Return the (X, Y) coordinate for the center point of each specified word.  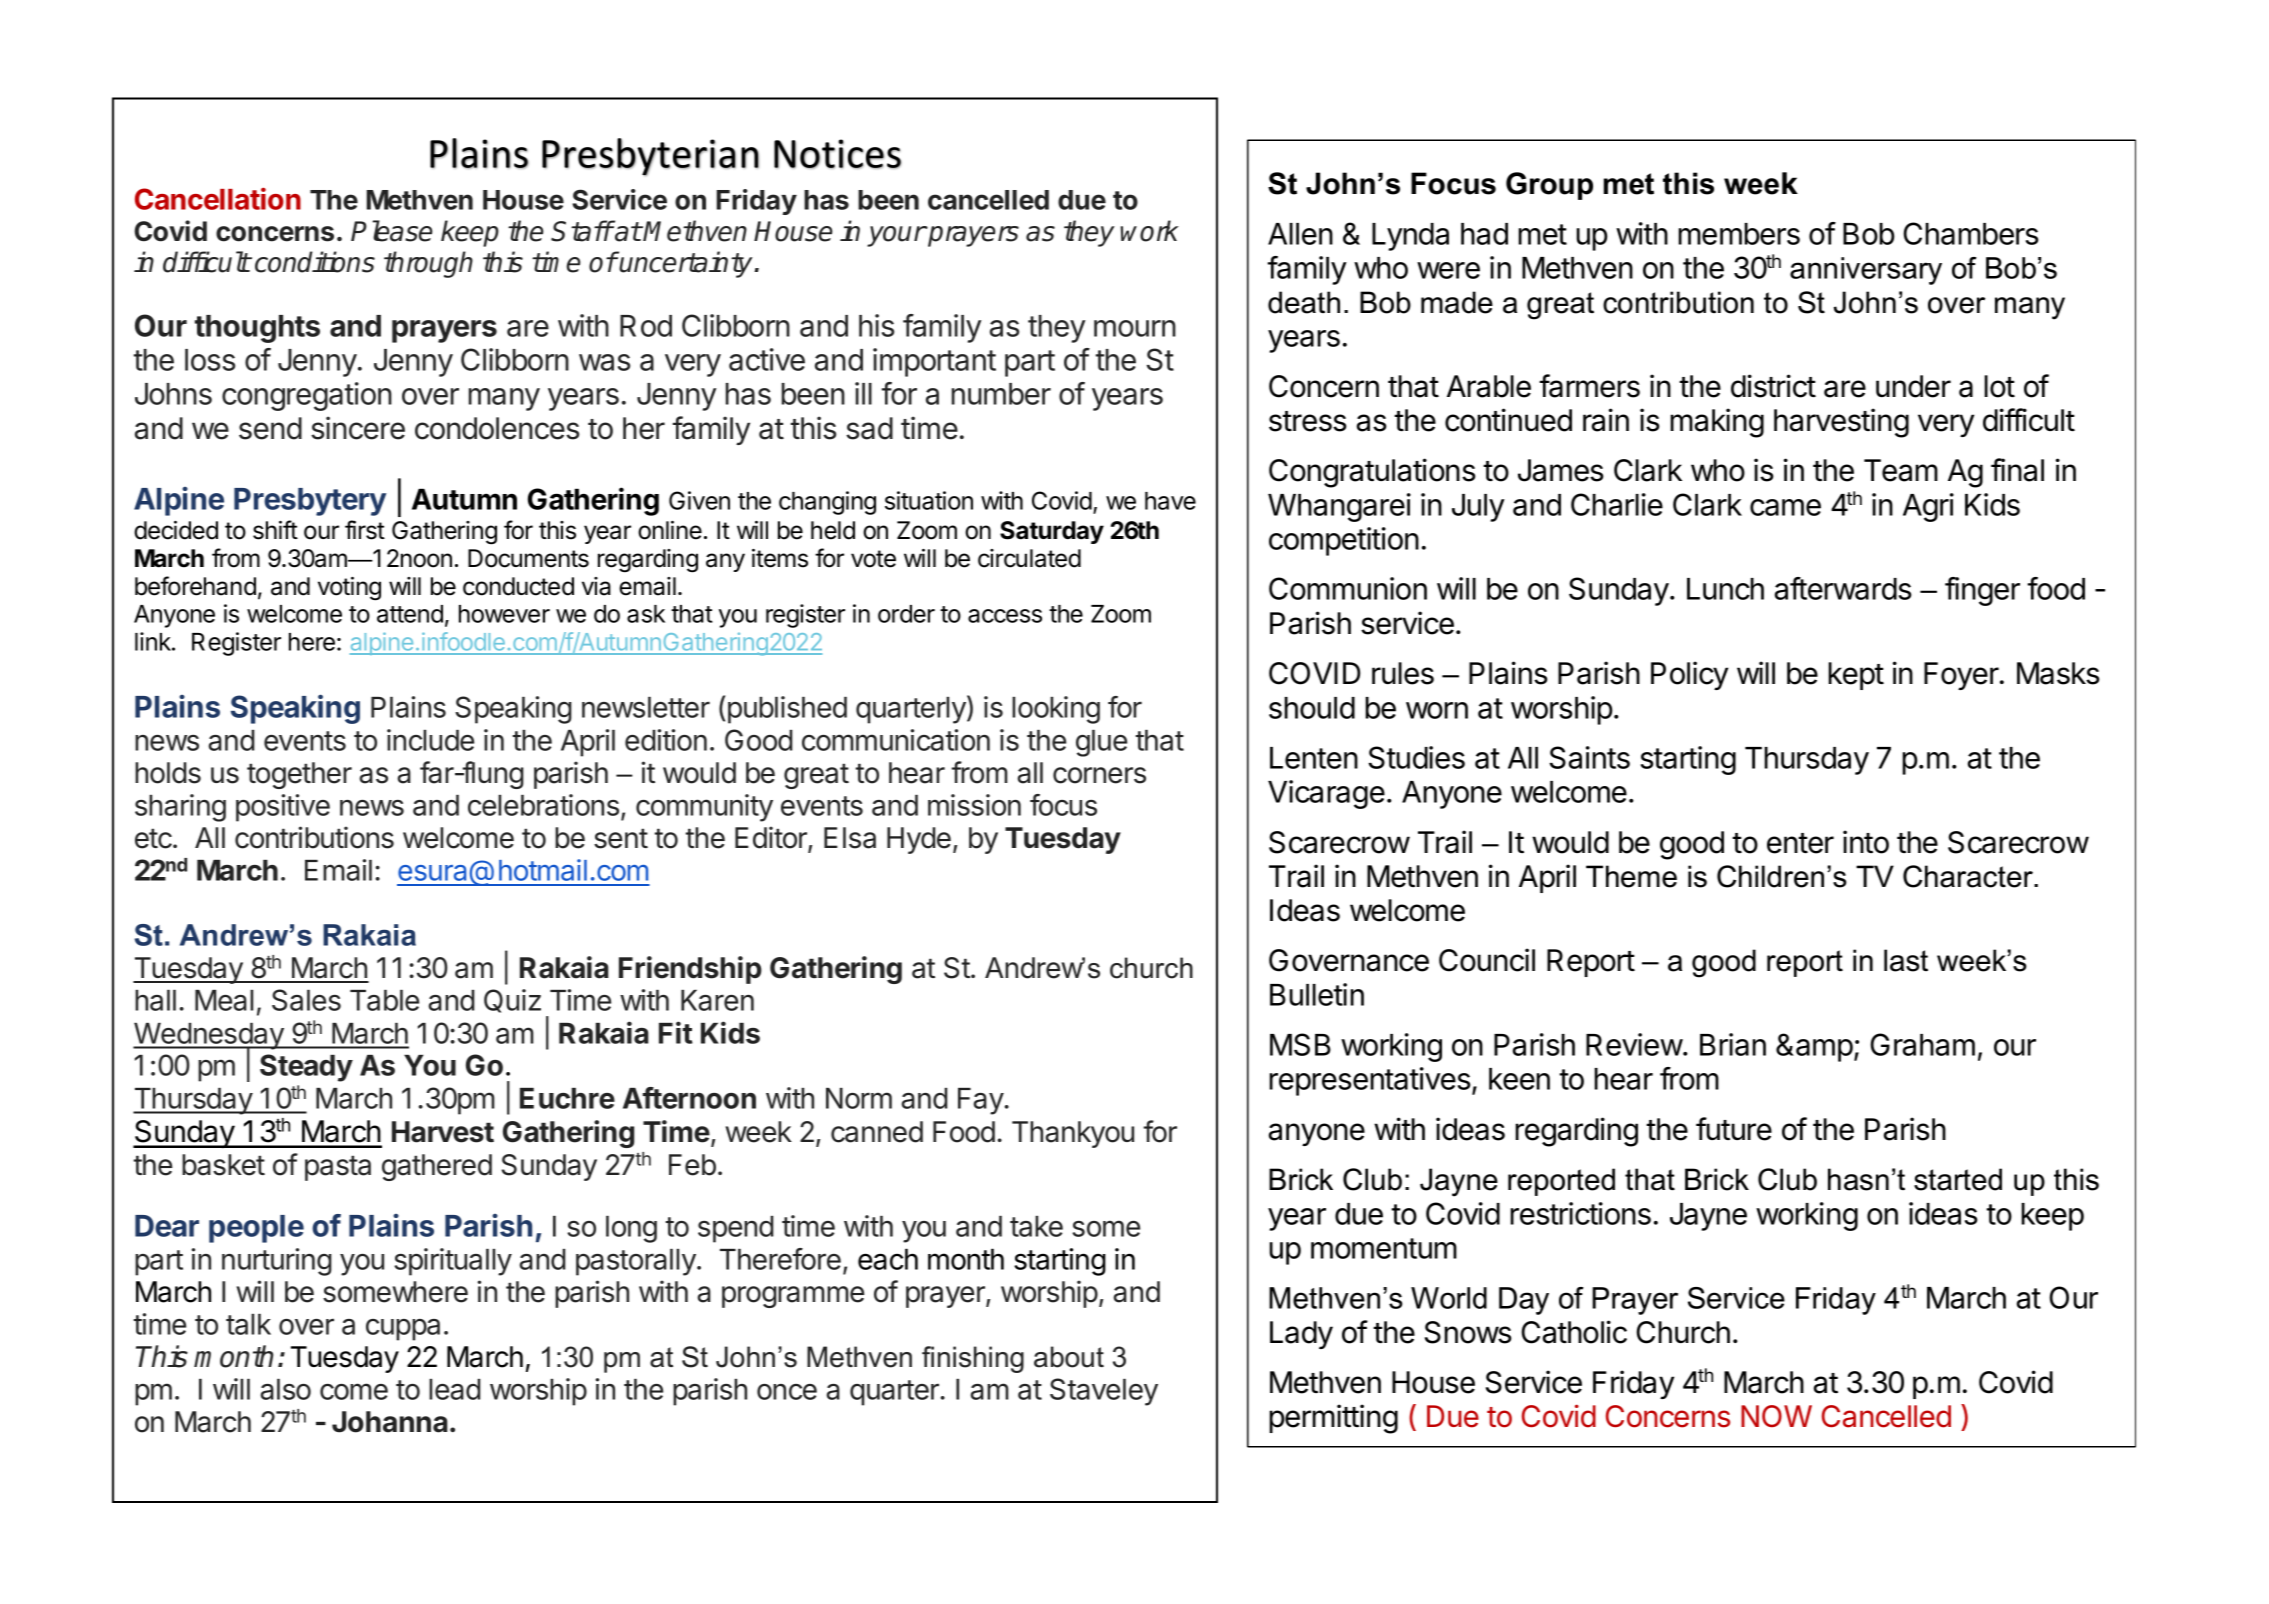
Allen (1300, 234)
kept (1856, 676)
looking (1056, 710)
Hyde (919, 840)
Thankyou (1073, 1134)
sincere (358, 428)
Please (392, 231)
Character (1969, 876)
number (1001, 394)
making (1717, 423)
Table (384, 1000)
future (1734, 1129)
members (1739, 234)
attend (410, 614)
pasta (338, 1168)
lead (455, 1389)
